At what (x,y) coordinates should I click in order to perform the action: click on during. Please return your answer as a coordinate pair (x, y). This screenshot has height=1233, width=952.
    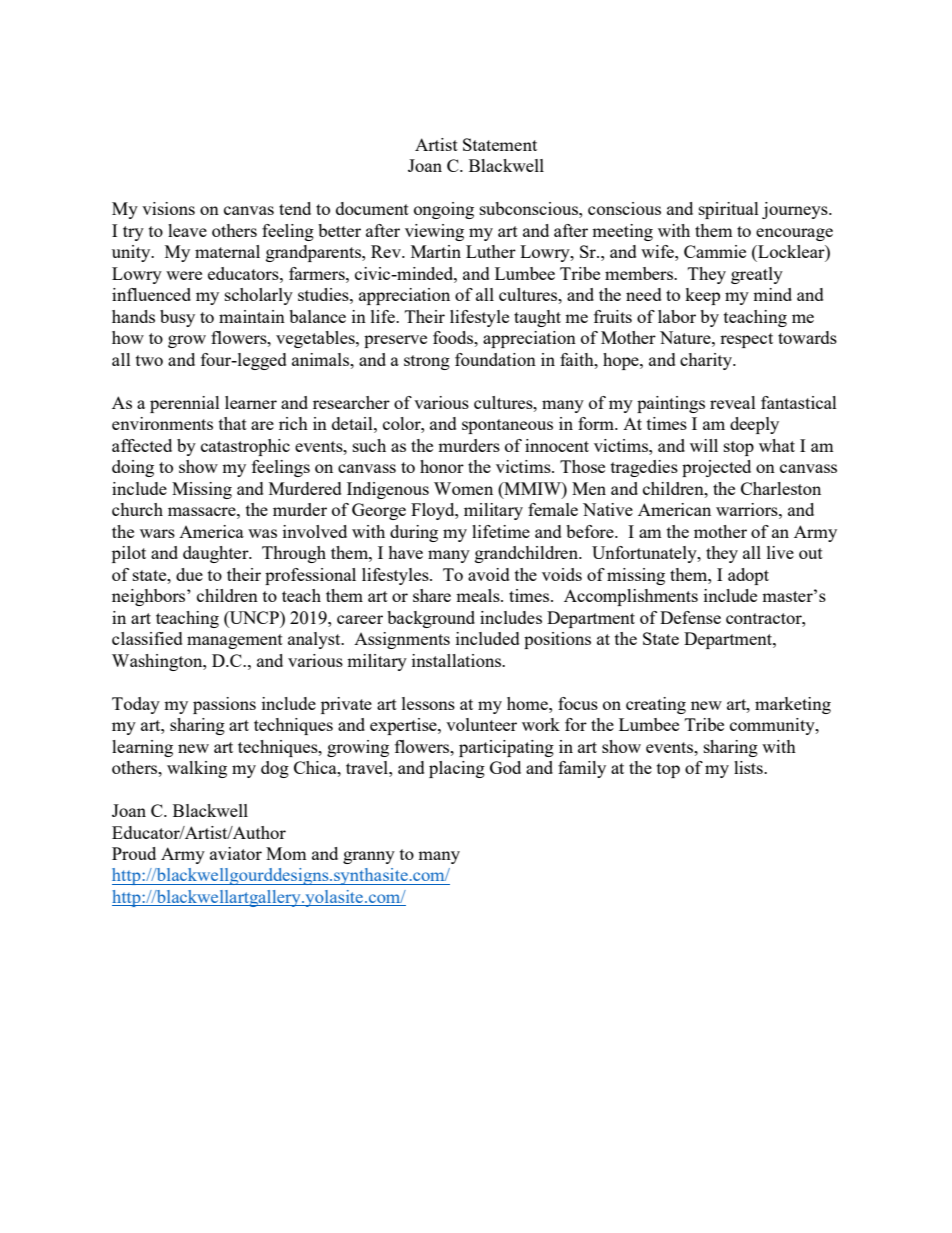
    Looking at the image, I should click on (414, 533).
